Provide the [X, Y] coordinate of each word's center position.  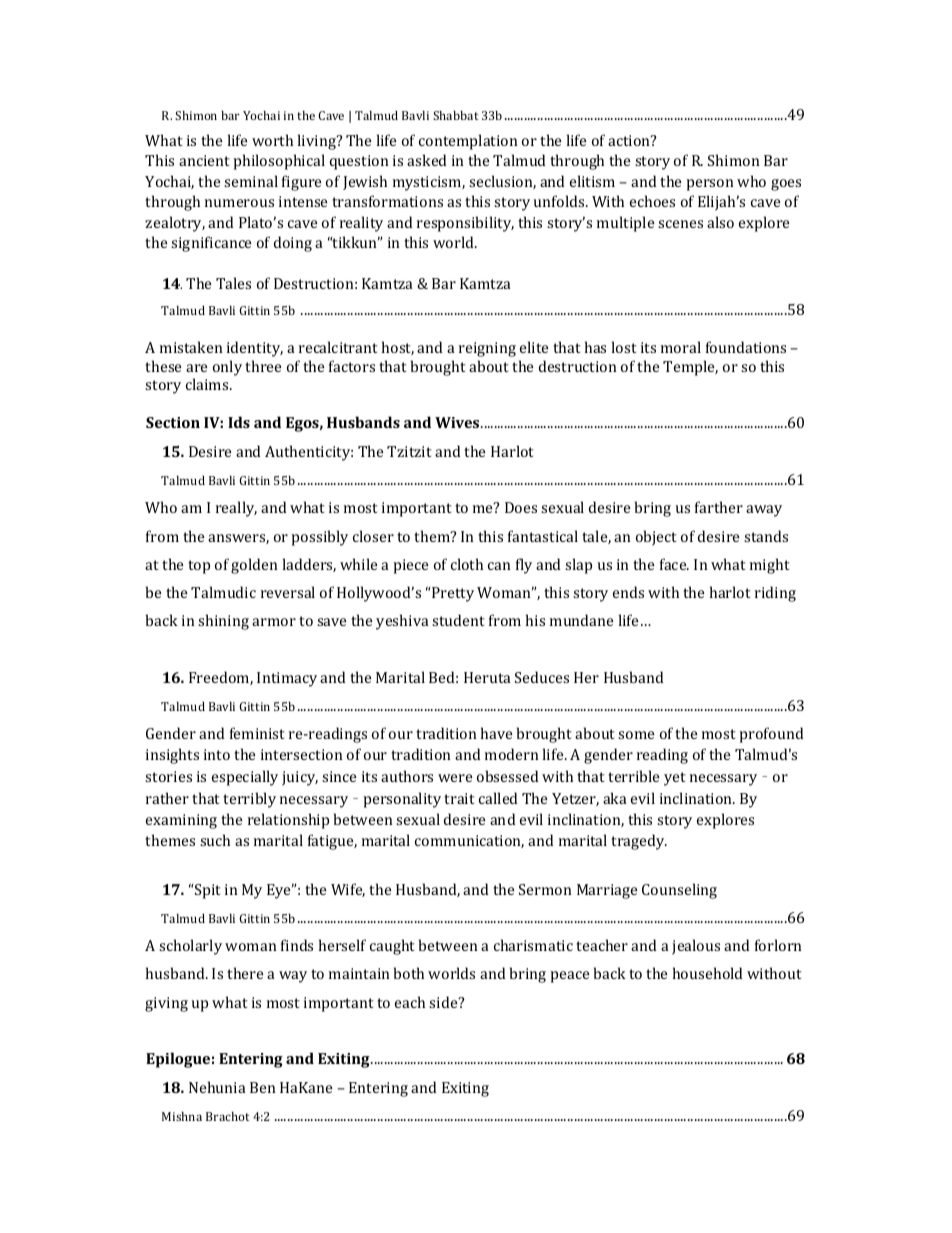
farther [719, 507]
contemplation [468, 142]
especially [245, 778]
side [444, 1002]
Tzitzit [409, 451]
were [455, 778]
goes [786, 185]
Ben [263, 1087]
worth [272, 140]
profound [771, 735]
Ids [239, 422]
